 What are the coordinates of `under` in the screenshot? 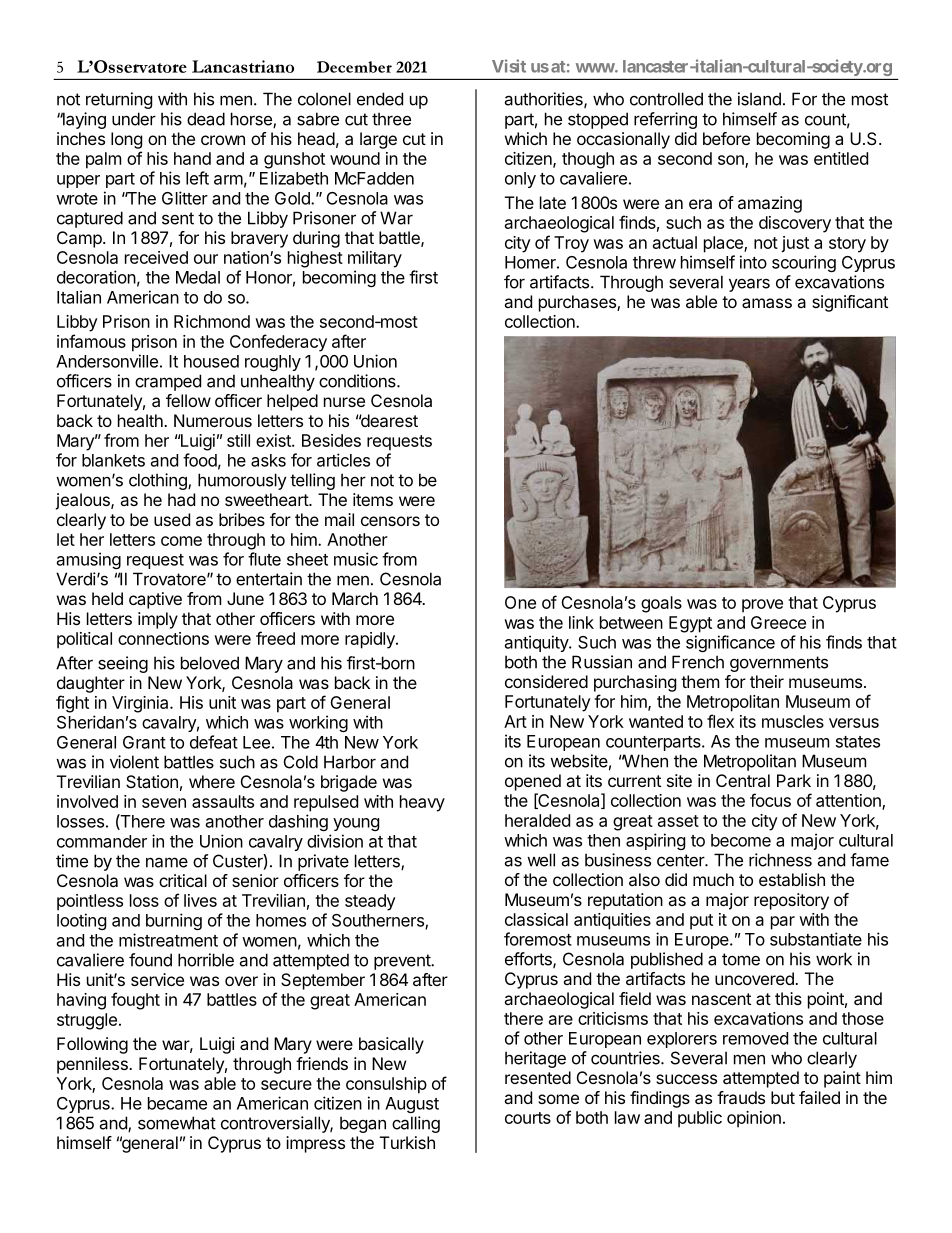 It's located at (134, 119).
